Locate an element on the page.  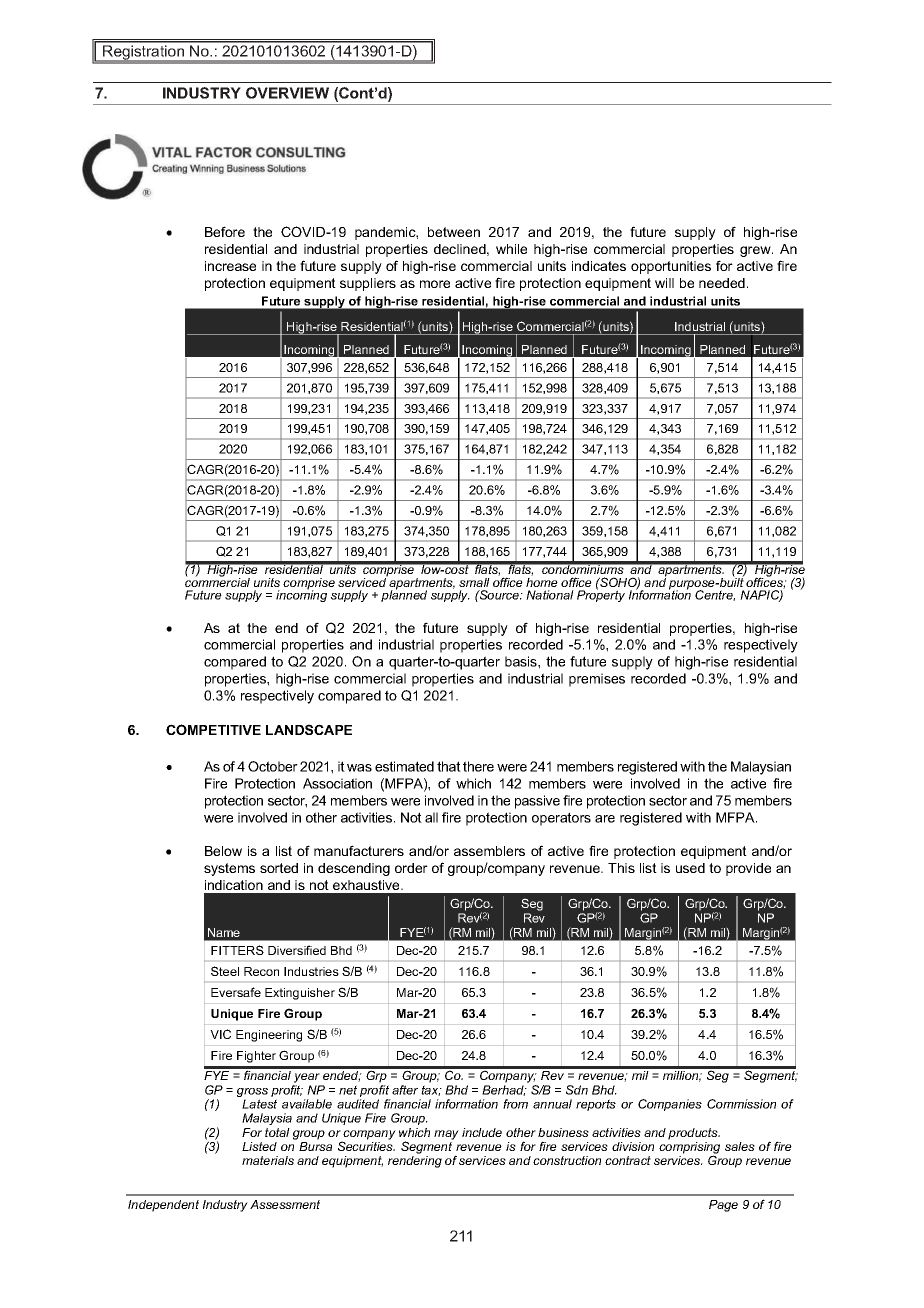
premises is located at coordinates (597, 680).
